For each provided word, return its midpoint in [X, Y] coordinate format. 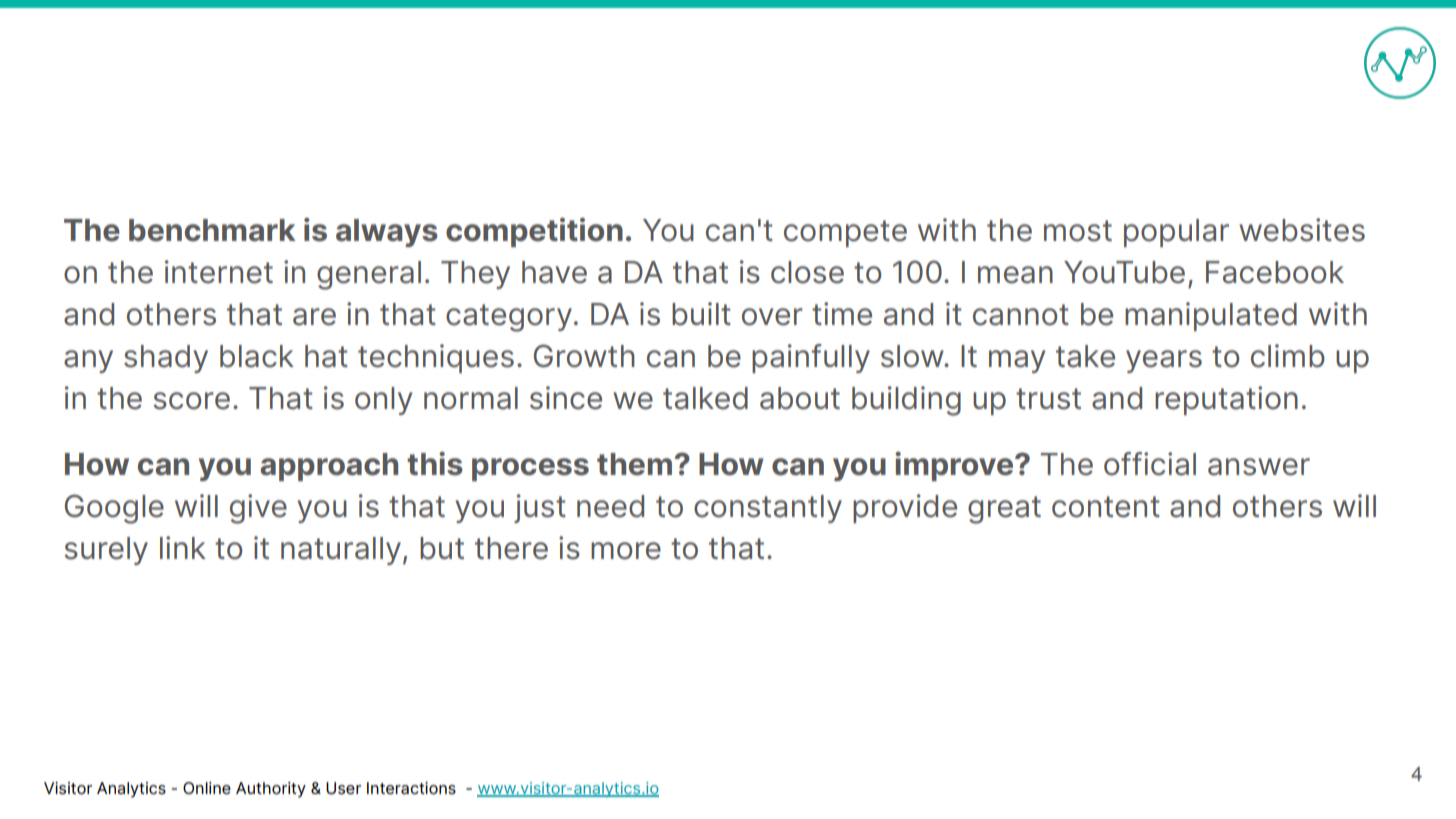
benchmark [212, 230]
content [1106, 507]
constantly [768, 509]
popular [1176, 233]
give [258, 509]
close [807, 272]
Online [207, 788]
